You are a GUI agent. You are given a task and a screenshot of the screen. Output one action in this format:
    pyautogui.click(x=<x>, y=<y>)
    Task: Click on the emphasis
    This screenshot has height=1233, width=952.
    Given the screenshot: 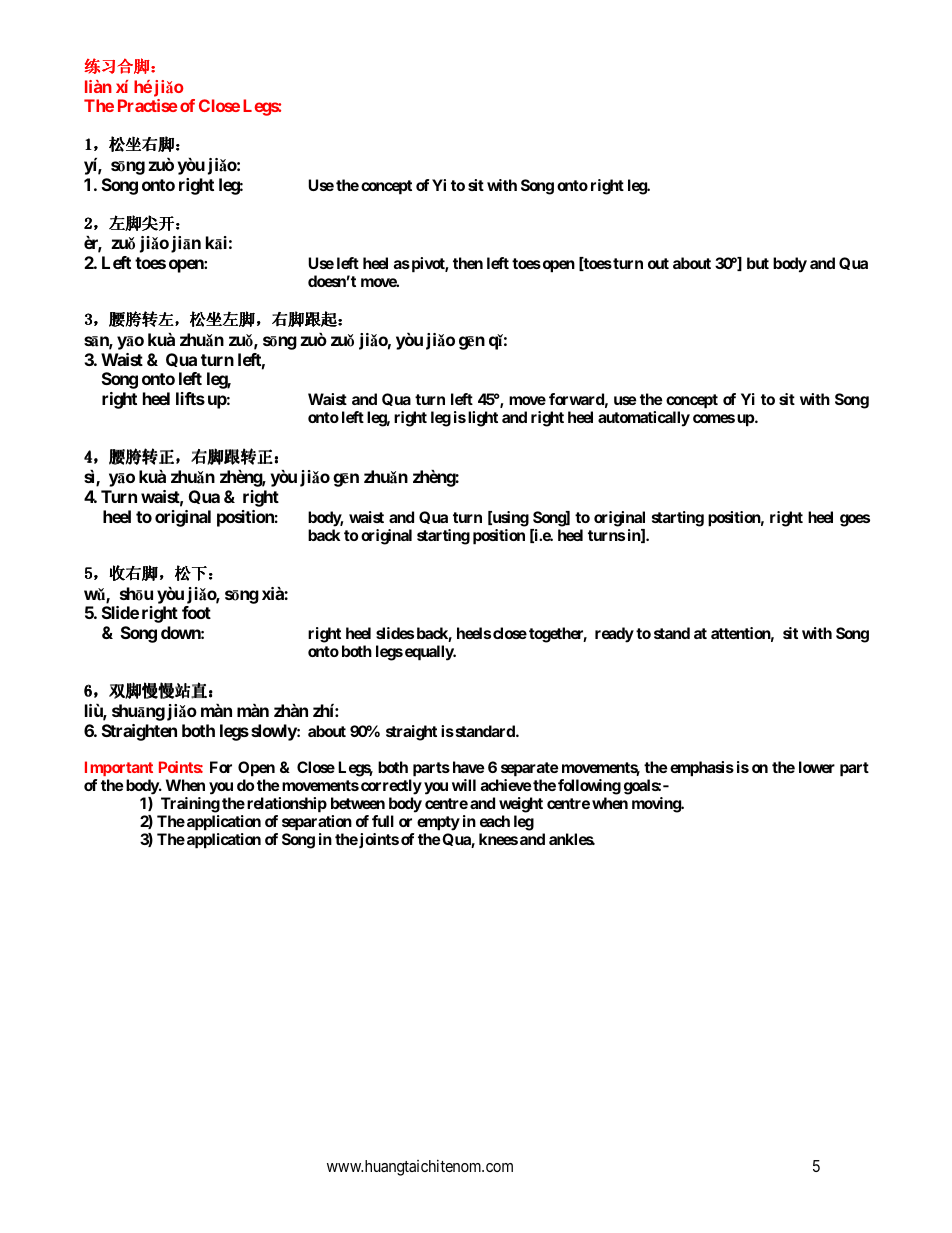 What is the action you would take?
    pyautogui.click(x=702, y=769)
